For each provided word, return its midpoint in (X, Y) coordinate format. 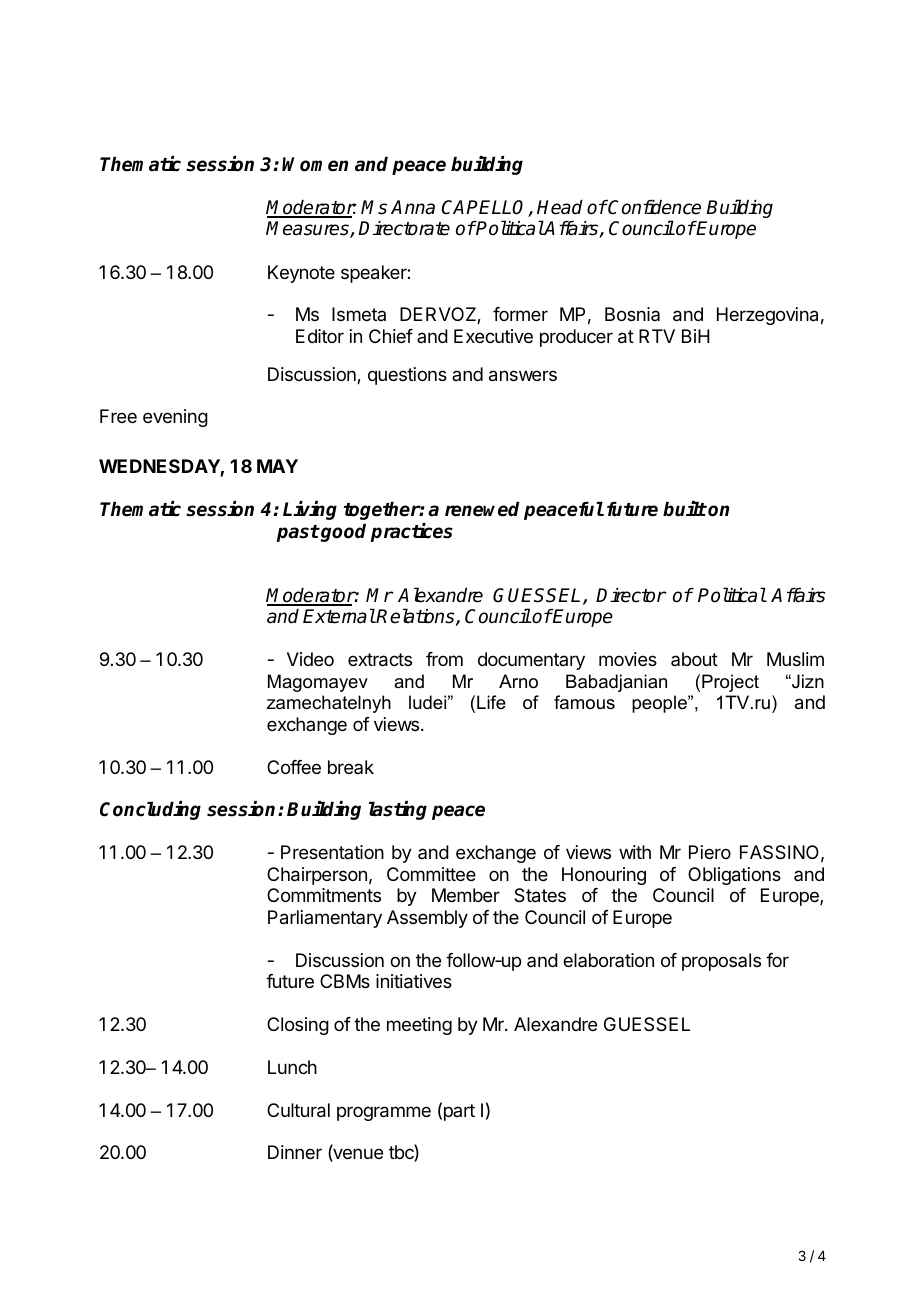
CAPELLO (485, 208)
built (685, 509)
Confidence (654, 207)
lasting (398, 810)
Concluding (150, 810)
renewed (482, 509)
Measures (308, 229)
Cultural (298, 1110)
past (298, 533)
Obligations (734, 876)
